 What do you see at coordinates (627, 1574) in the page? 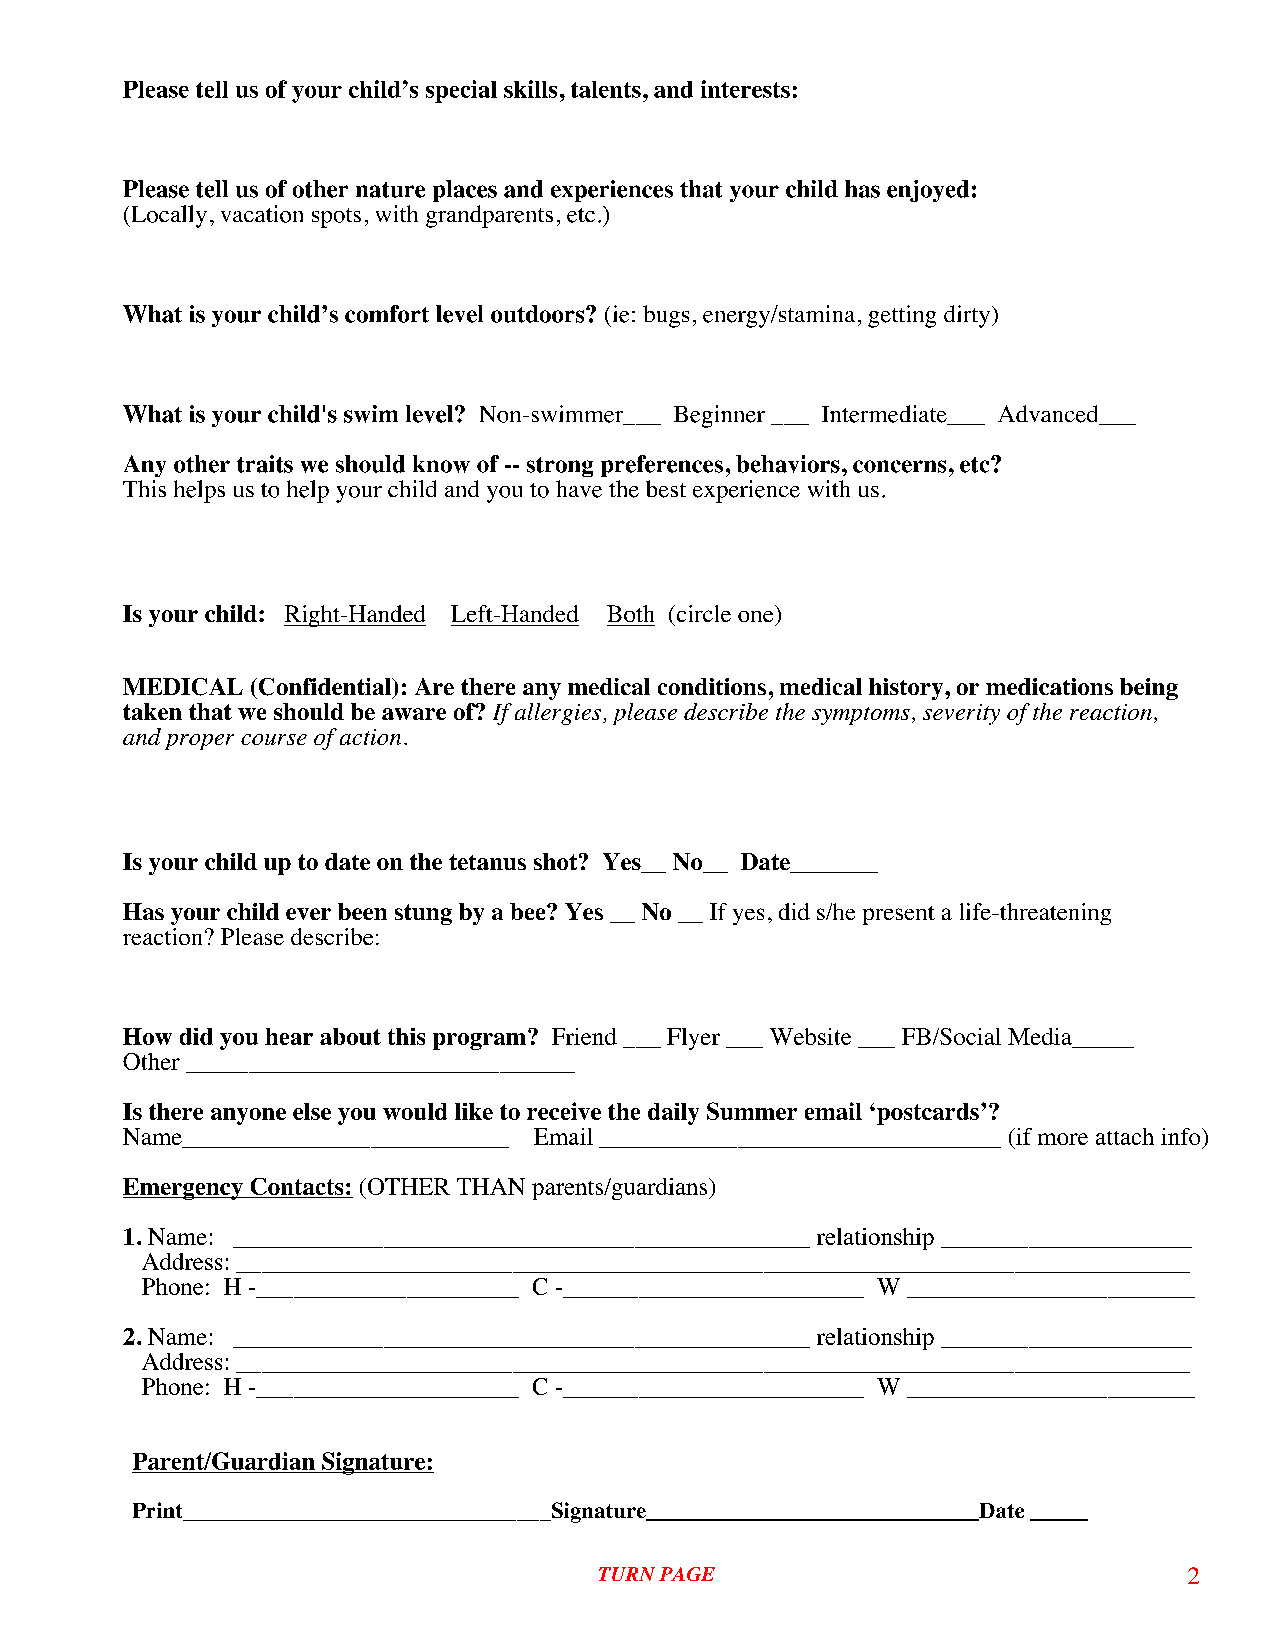
I see `TURN` at bounding box center [627, 1574].
